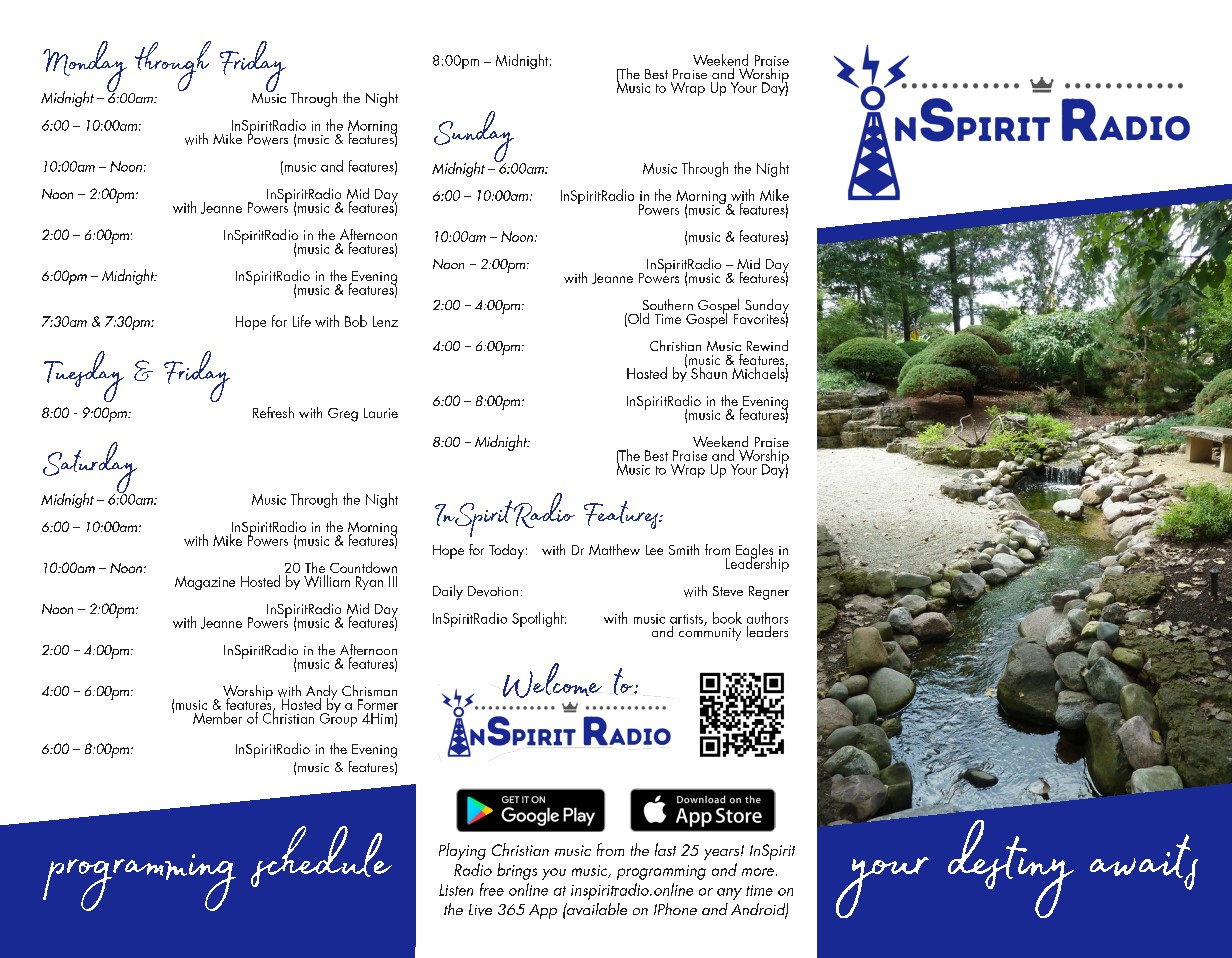 The height and width of the page is (958, 1232). Describe the element at coordinates (385, 321) in the page. I see `Lenz` at that location.
